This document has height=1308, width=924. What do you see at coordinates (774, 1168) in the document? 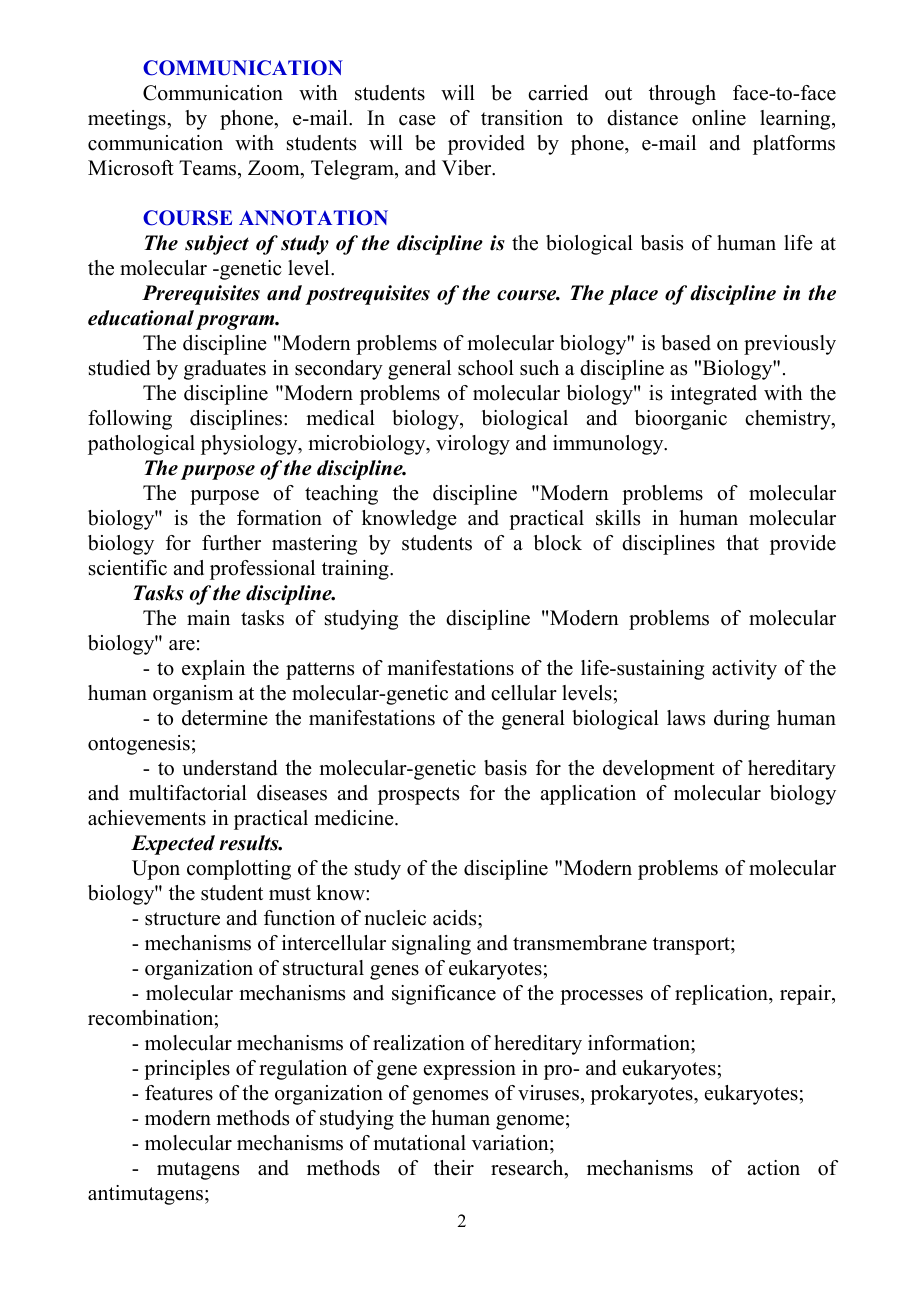
I see `action` at bounding box center [774, 1168].
